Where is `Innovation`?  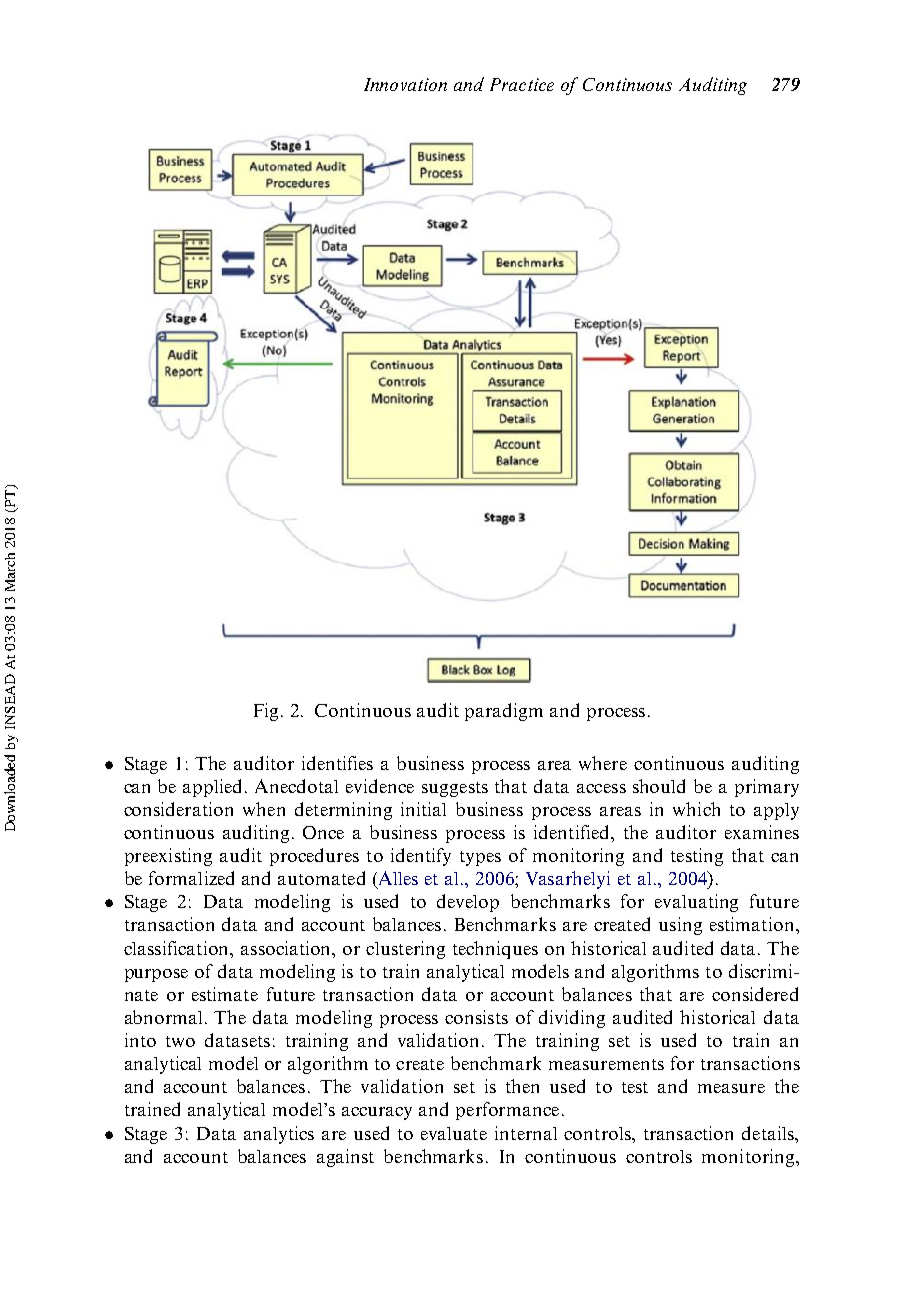 Innovation is located at coordinates (405, 84).
